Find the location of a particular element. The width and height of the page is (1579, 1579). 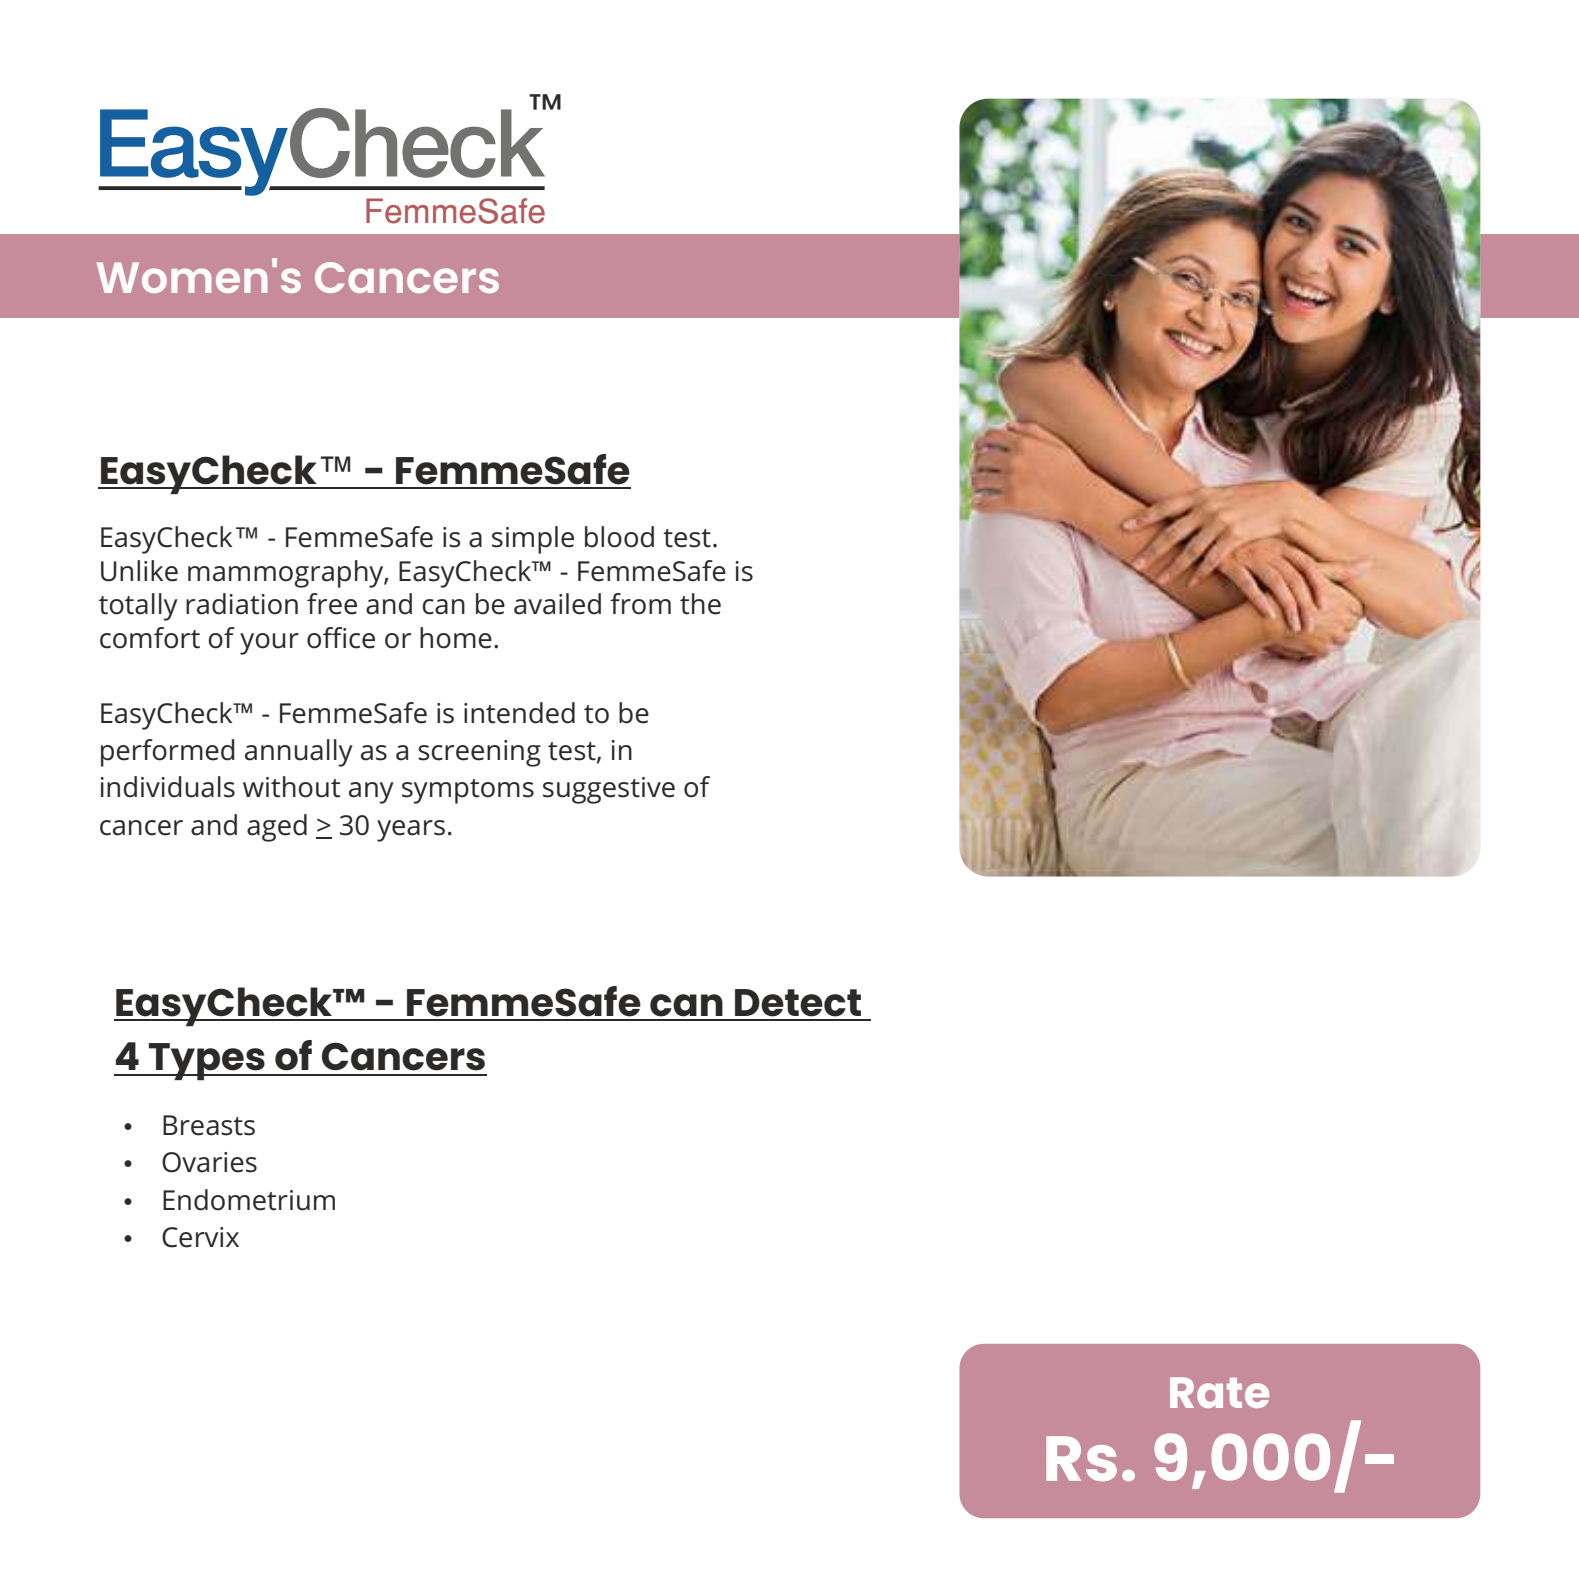

Types is located at coordinates (207, 1062).
